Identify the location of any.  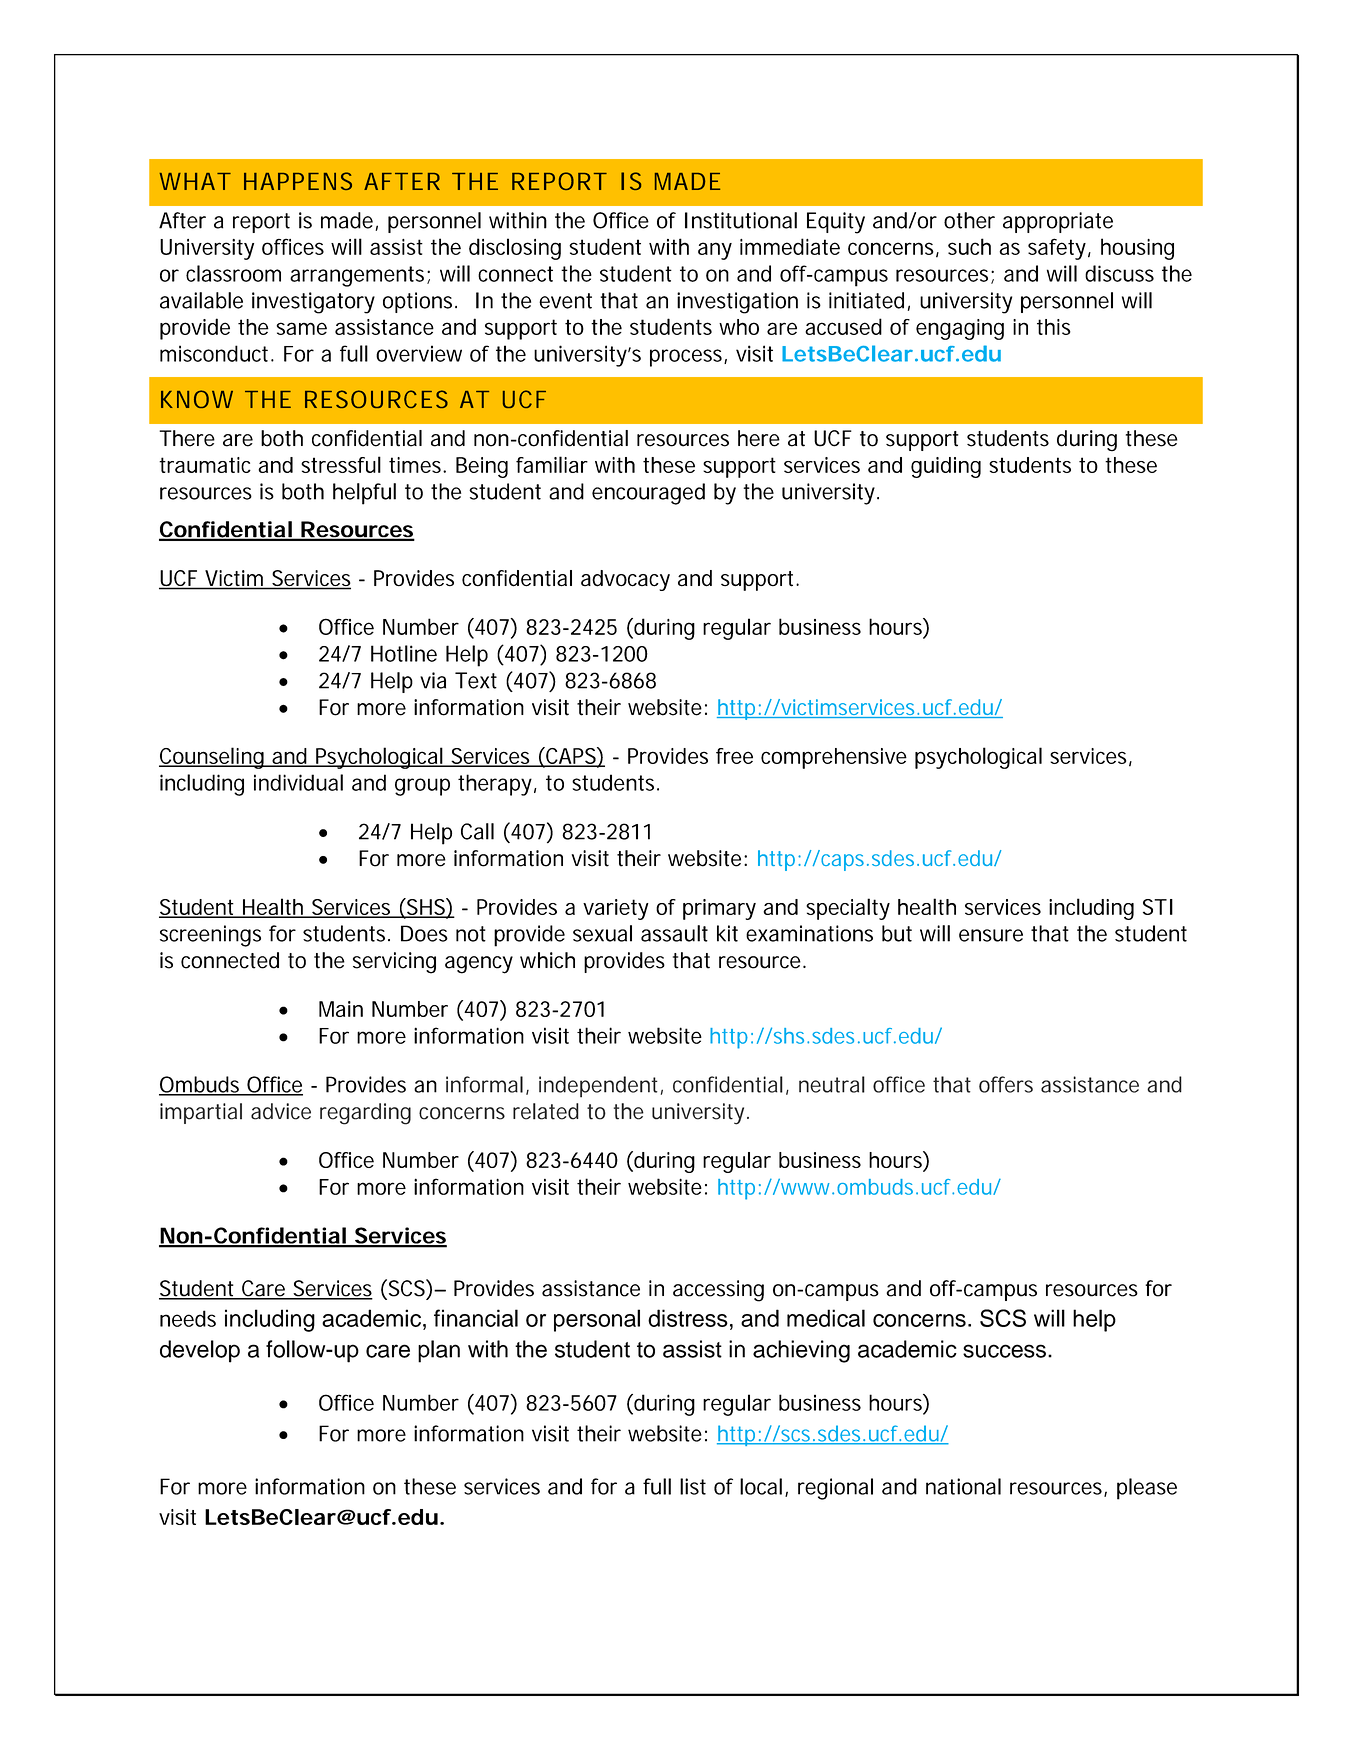
(715, 251).
